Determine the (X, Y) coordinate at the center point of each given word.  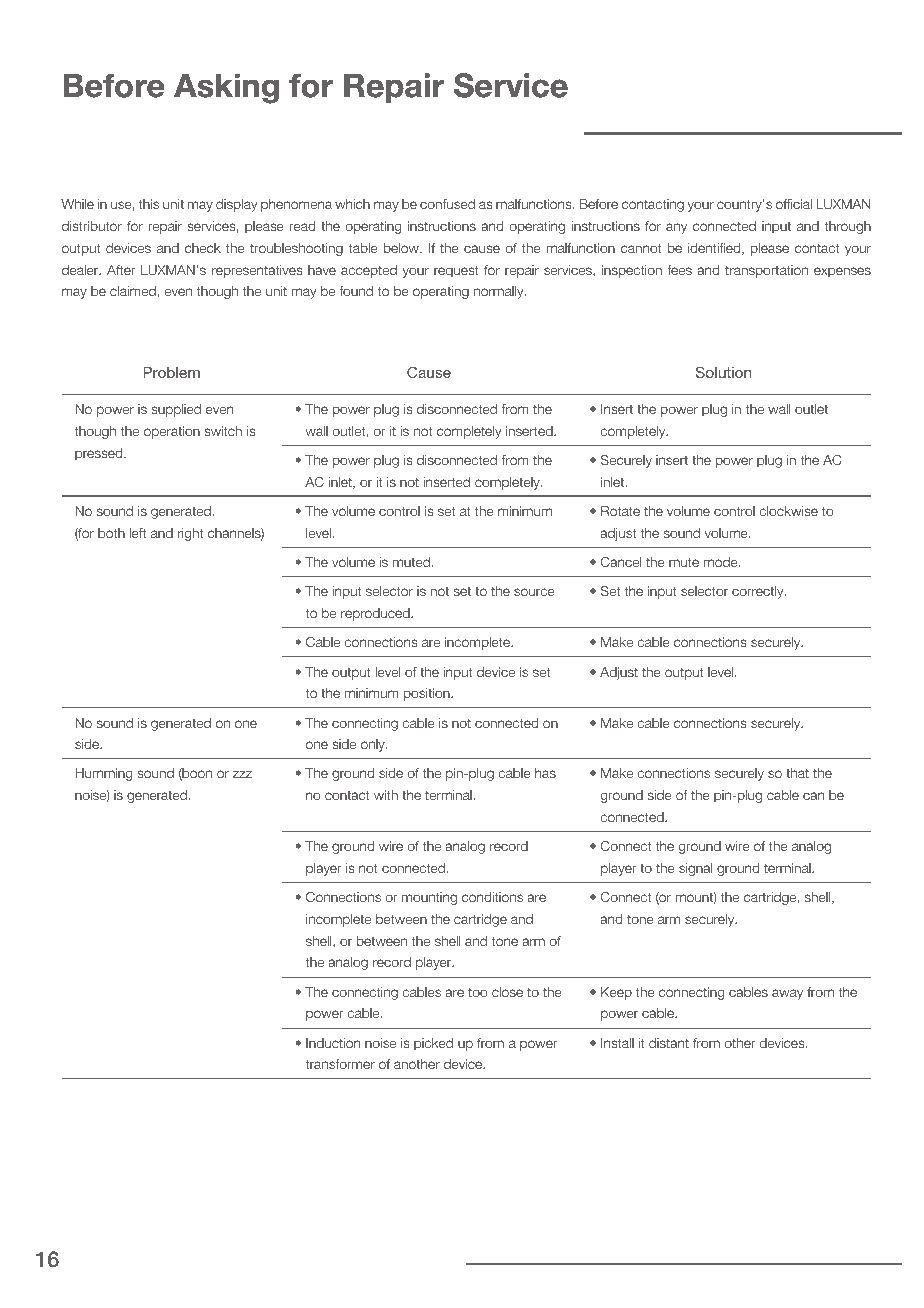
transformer (340, 1064)
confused (447, 204)
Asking (226, 88)
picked (433, 1044)
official (794, 204)
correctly (759, 592)
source (534, 592)
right (190, 534)
